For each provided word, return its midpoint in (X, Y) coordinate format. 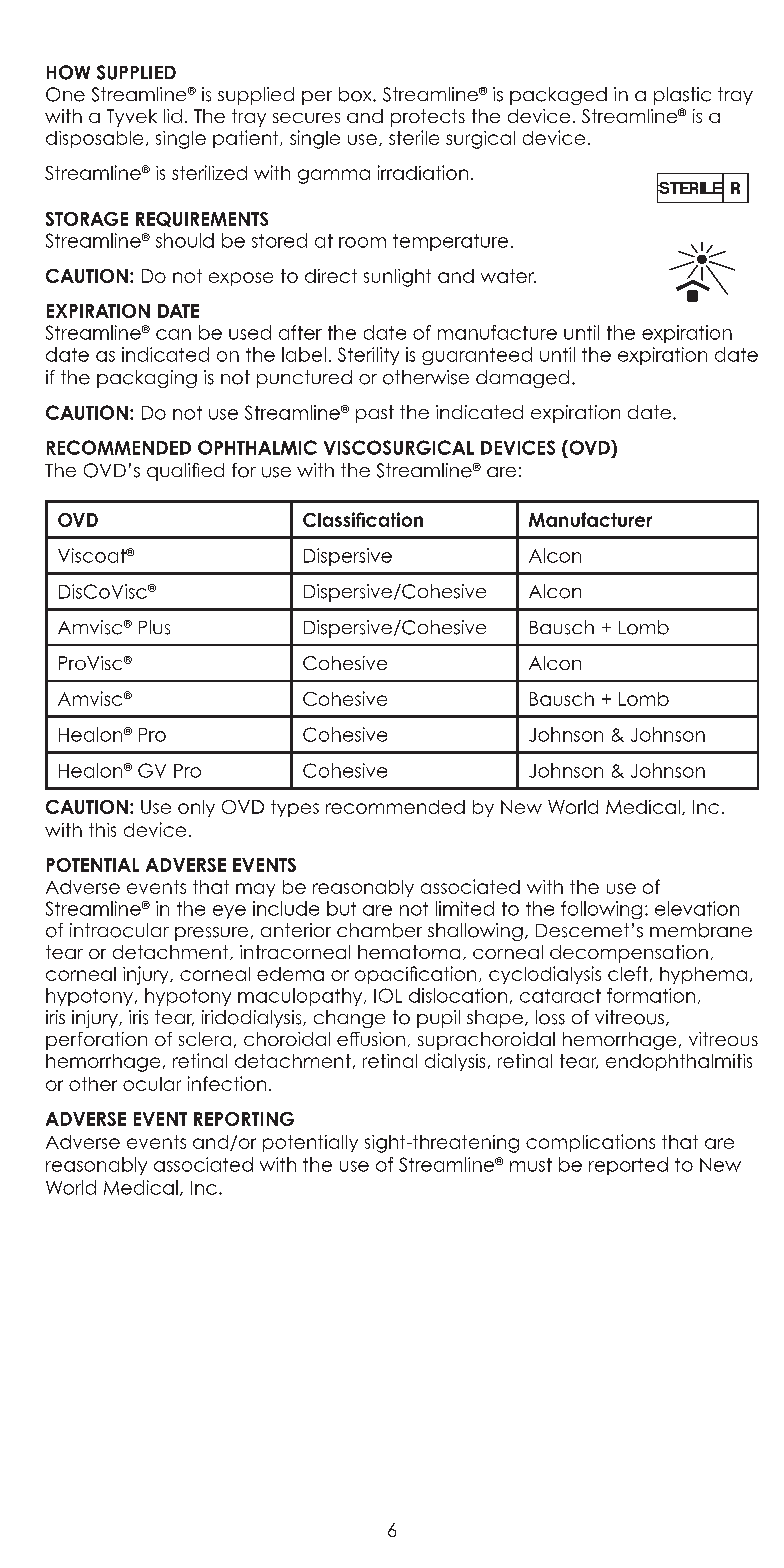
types (295, 808)
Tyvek (132, 118)
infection (227, 1083)
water (508, 276)
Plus (154, 627)
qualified (185, 472)
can (173, 334)
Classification (363, 519)
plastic (682, 96)
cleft (628, 973)
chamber (379, 930)
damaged (522, 379)
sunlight (397, 278)
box (356, 94)
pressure (211, 934)
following (601, 910)
